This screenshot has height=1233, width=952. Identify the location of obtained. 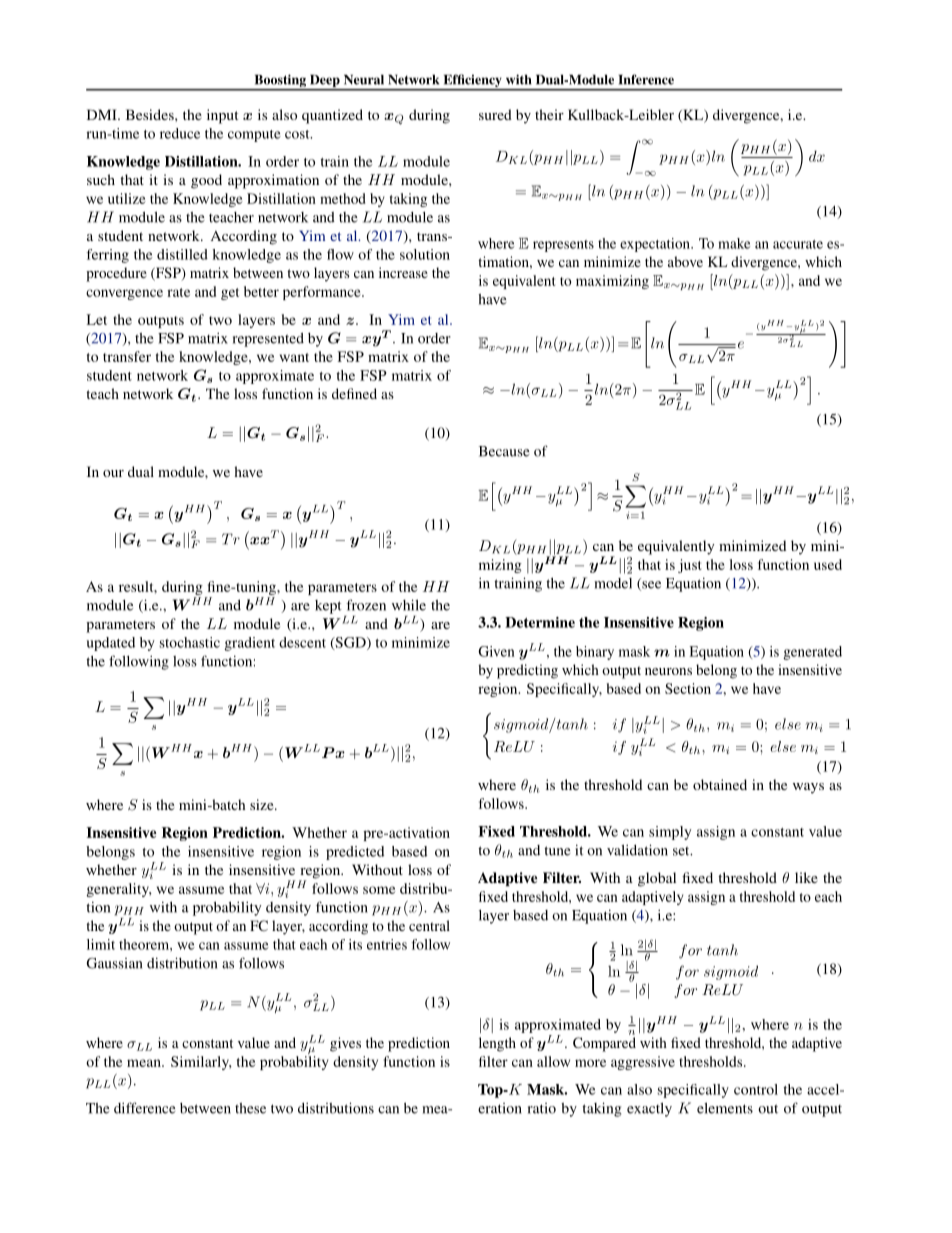
(720, 784).
